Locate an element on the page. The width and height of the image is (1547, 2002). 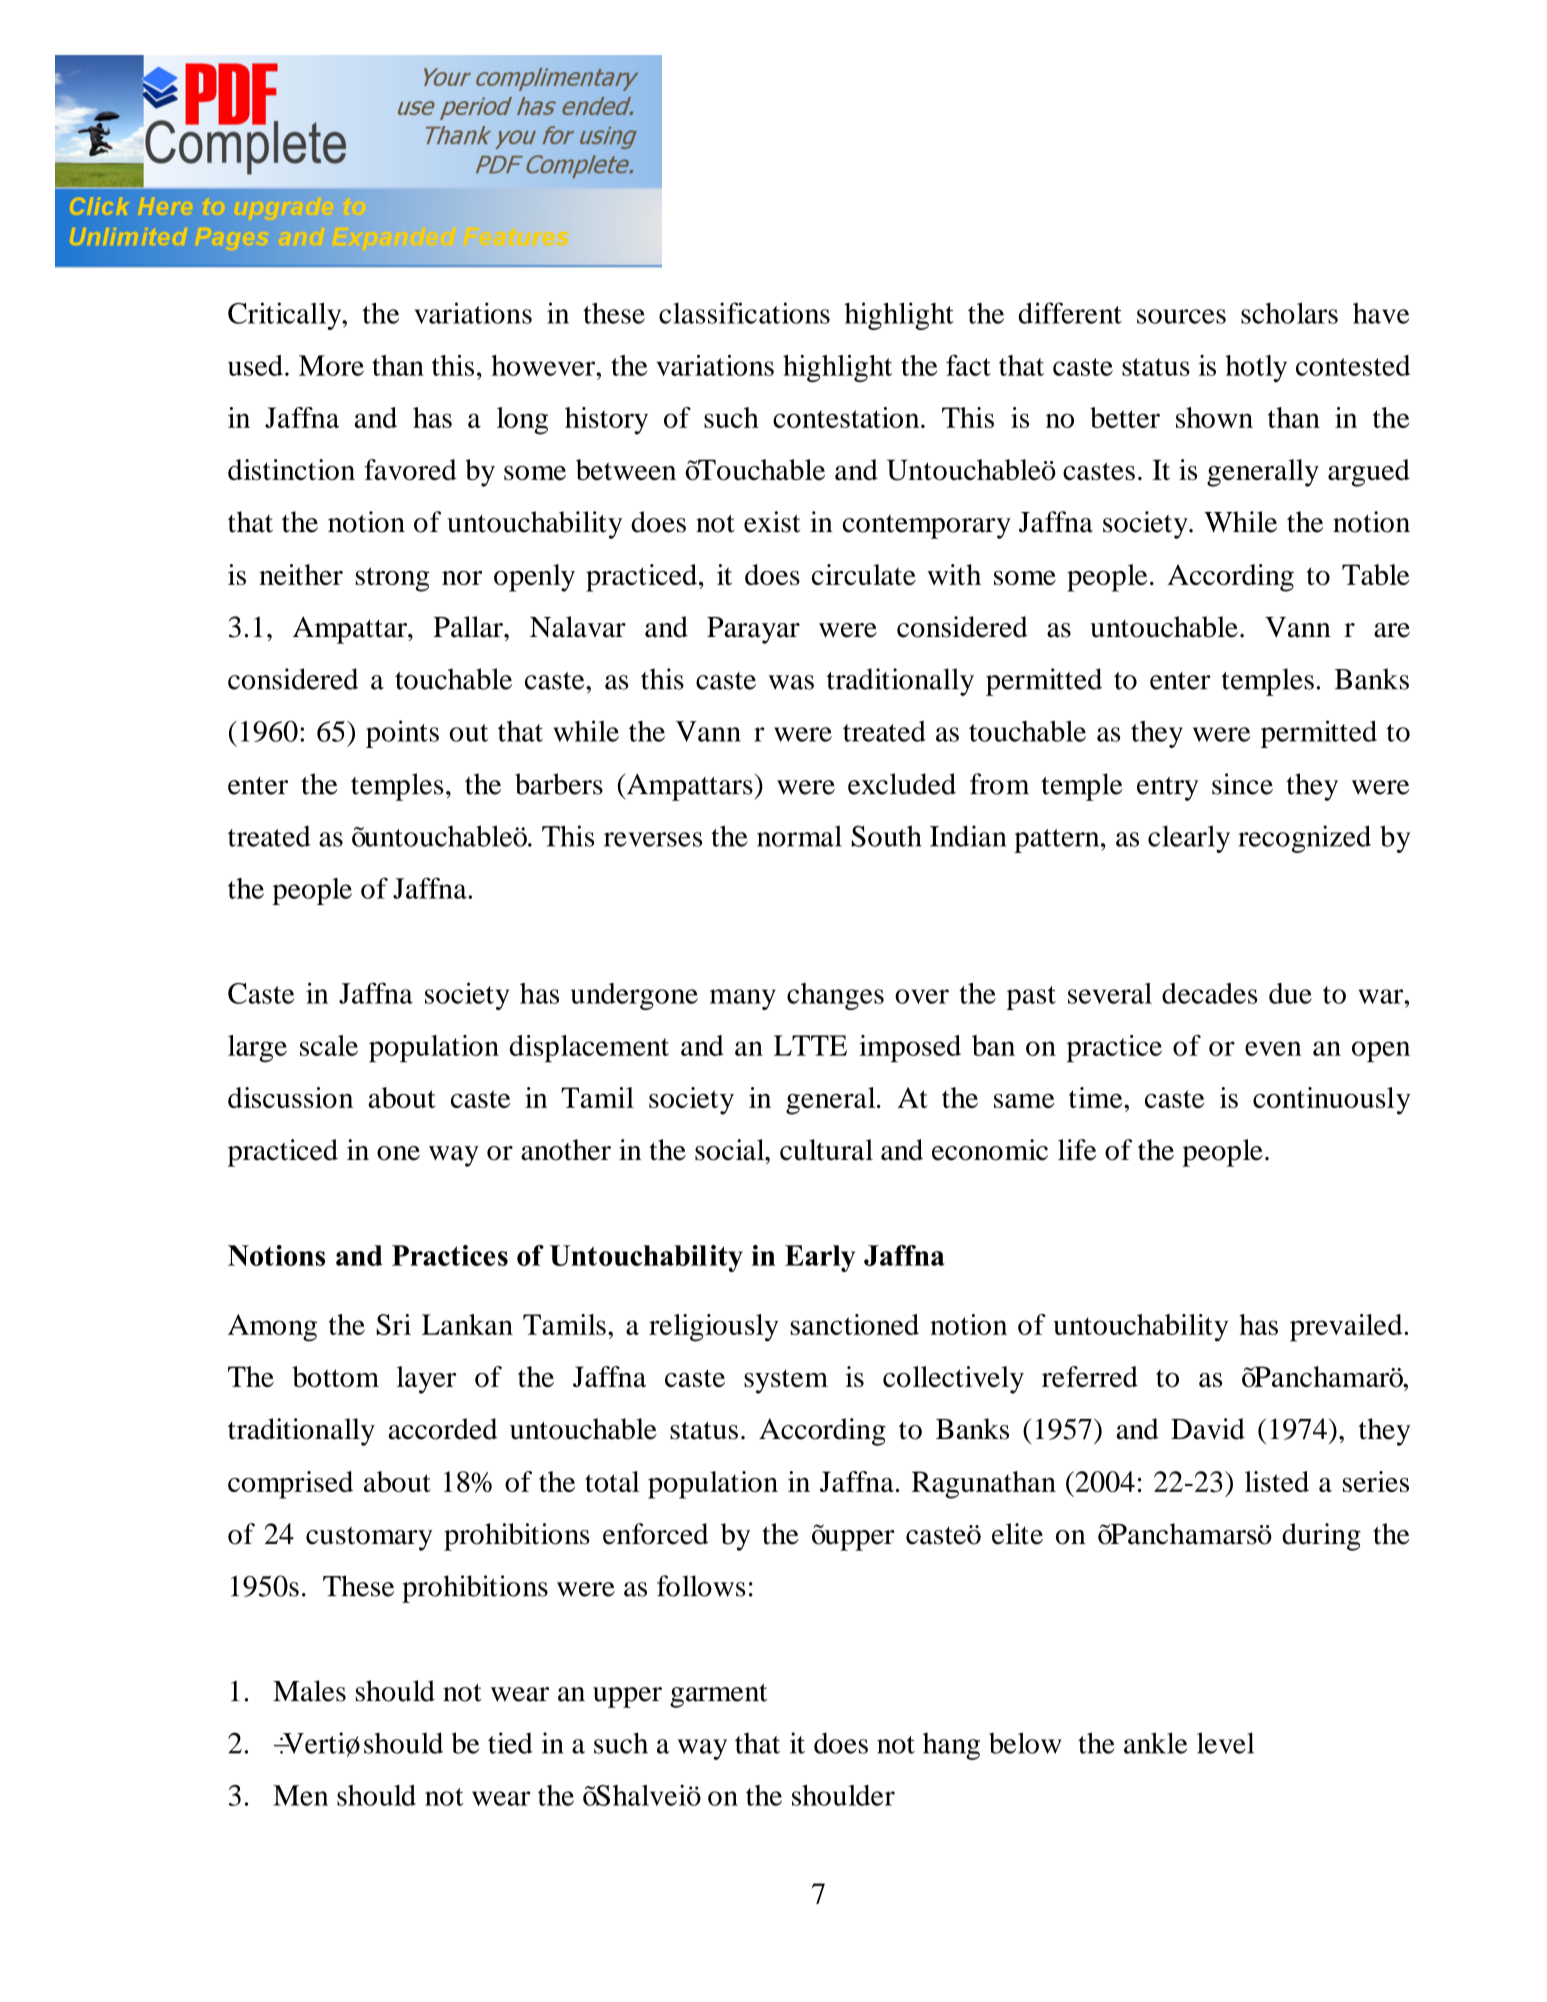
discussion is located at coordinates (290, 1097).
